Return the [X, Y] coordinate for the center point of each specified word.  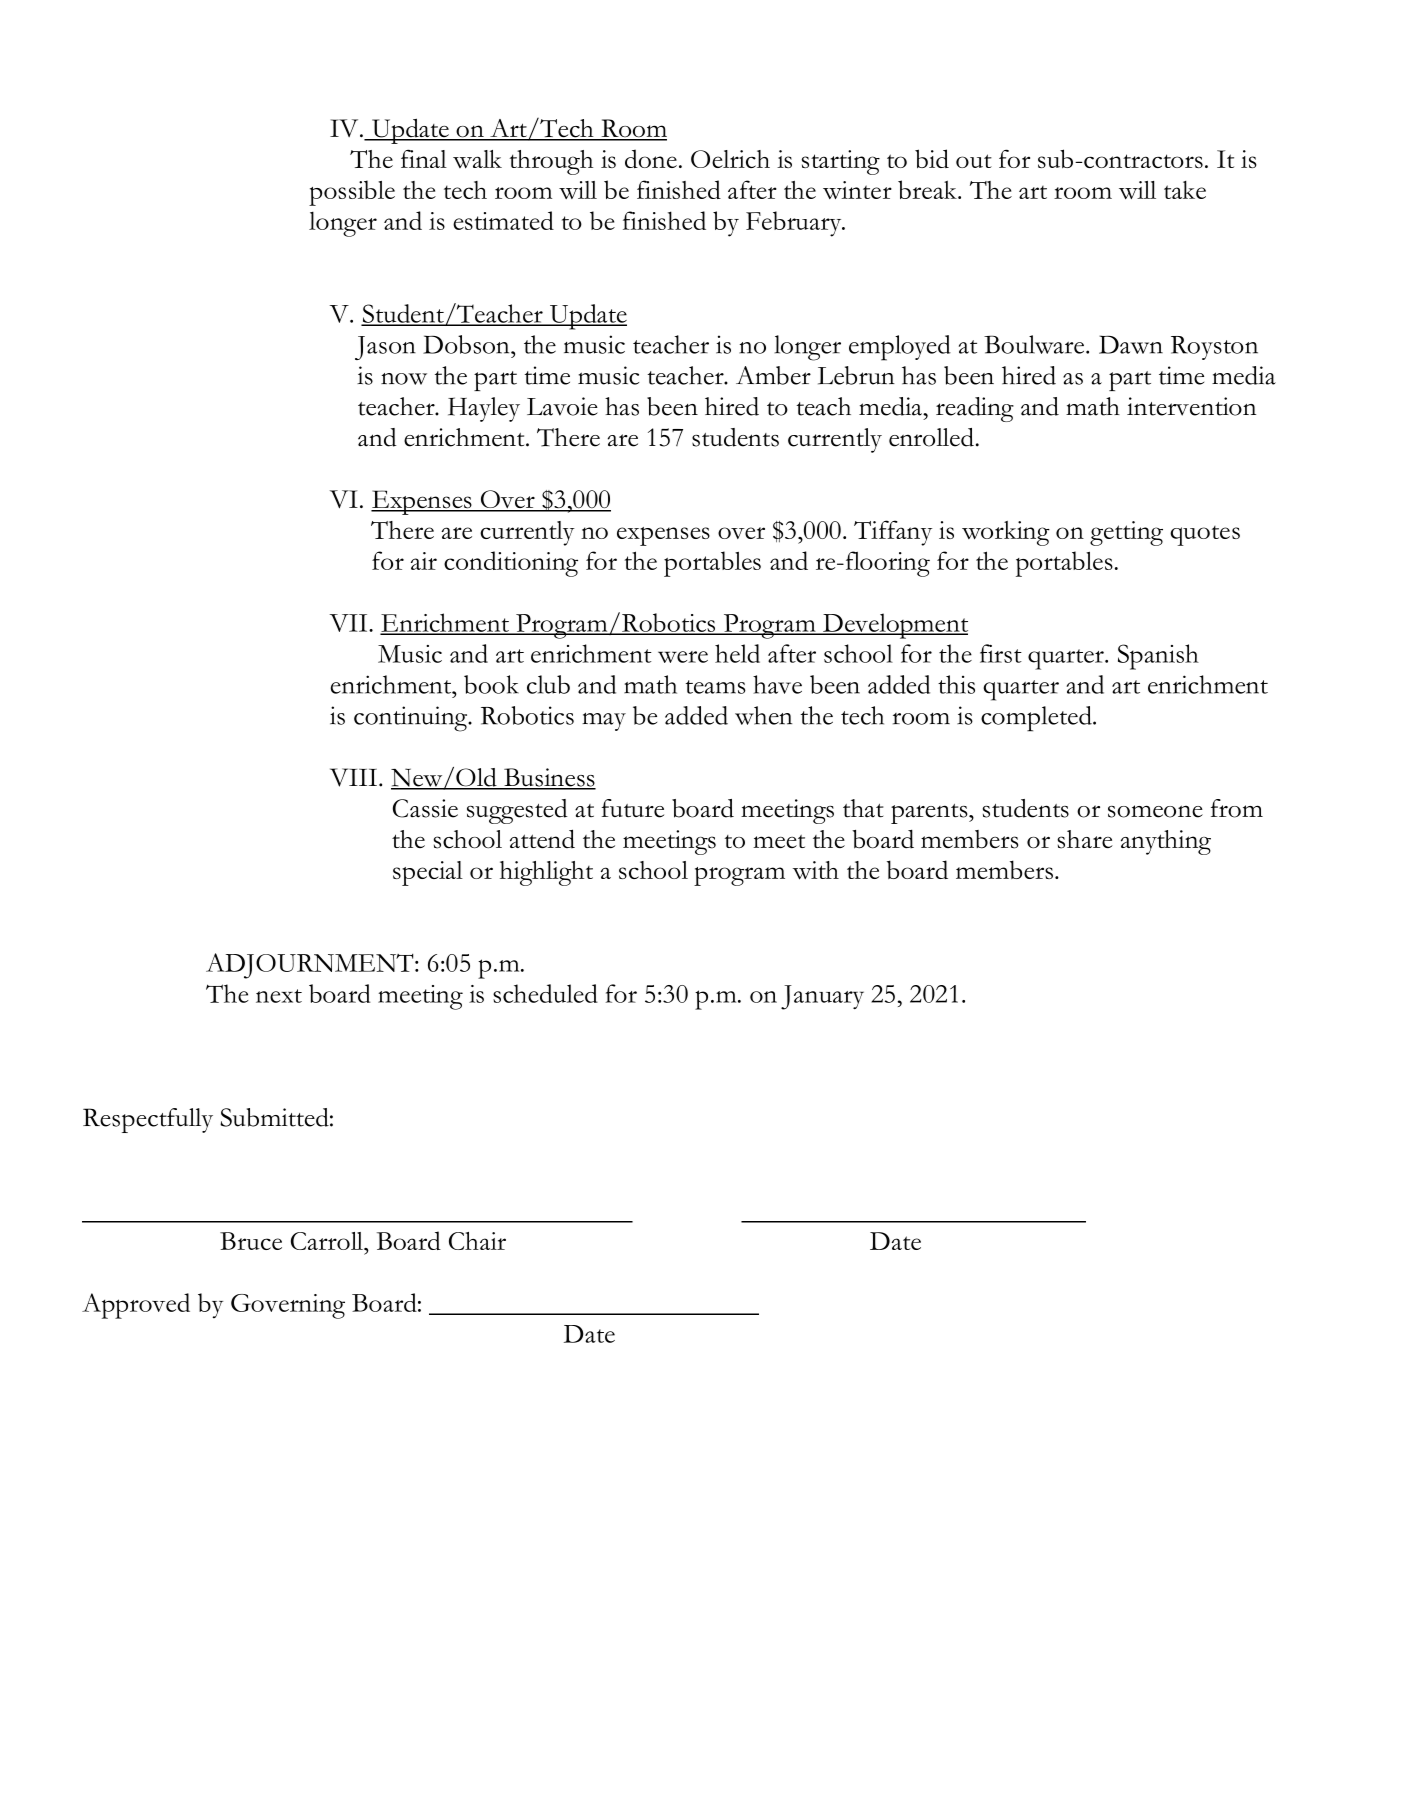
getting [1126, 533]
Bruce [251, 1241]
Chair [477, 1241]
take [1185, 190]
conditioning [511, 564]
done [651, 158]
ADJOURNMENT [311, 966]
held [737, 653]
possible [352, 193]
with [816, 870]
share [1085, 839]
